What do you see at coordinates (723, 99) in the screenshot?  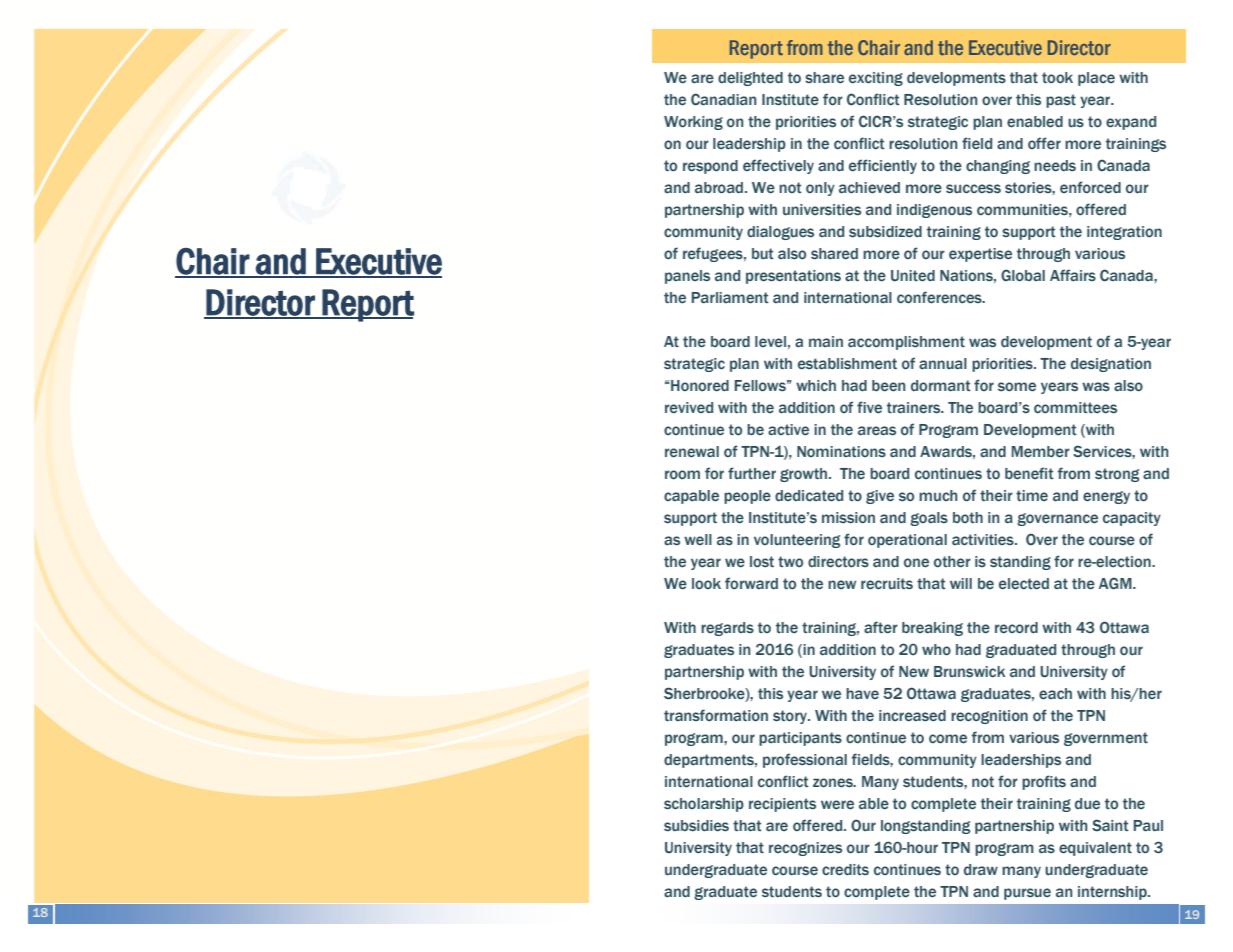 I see `Canadian` at bounding box center [723, 99].
